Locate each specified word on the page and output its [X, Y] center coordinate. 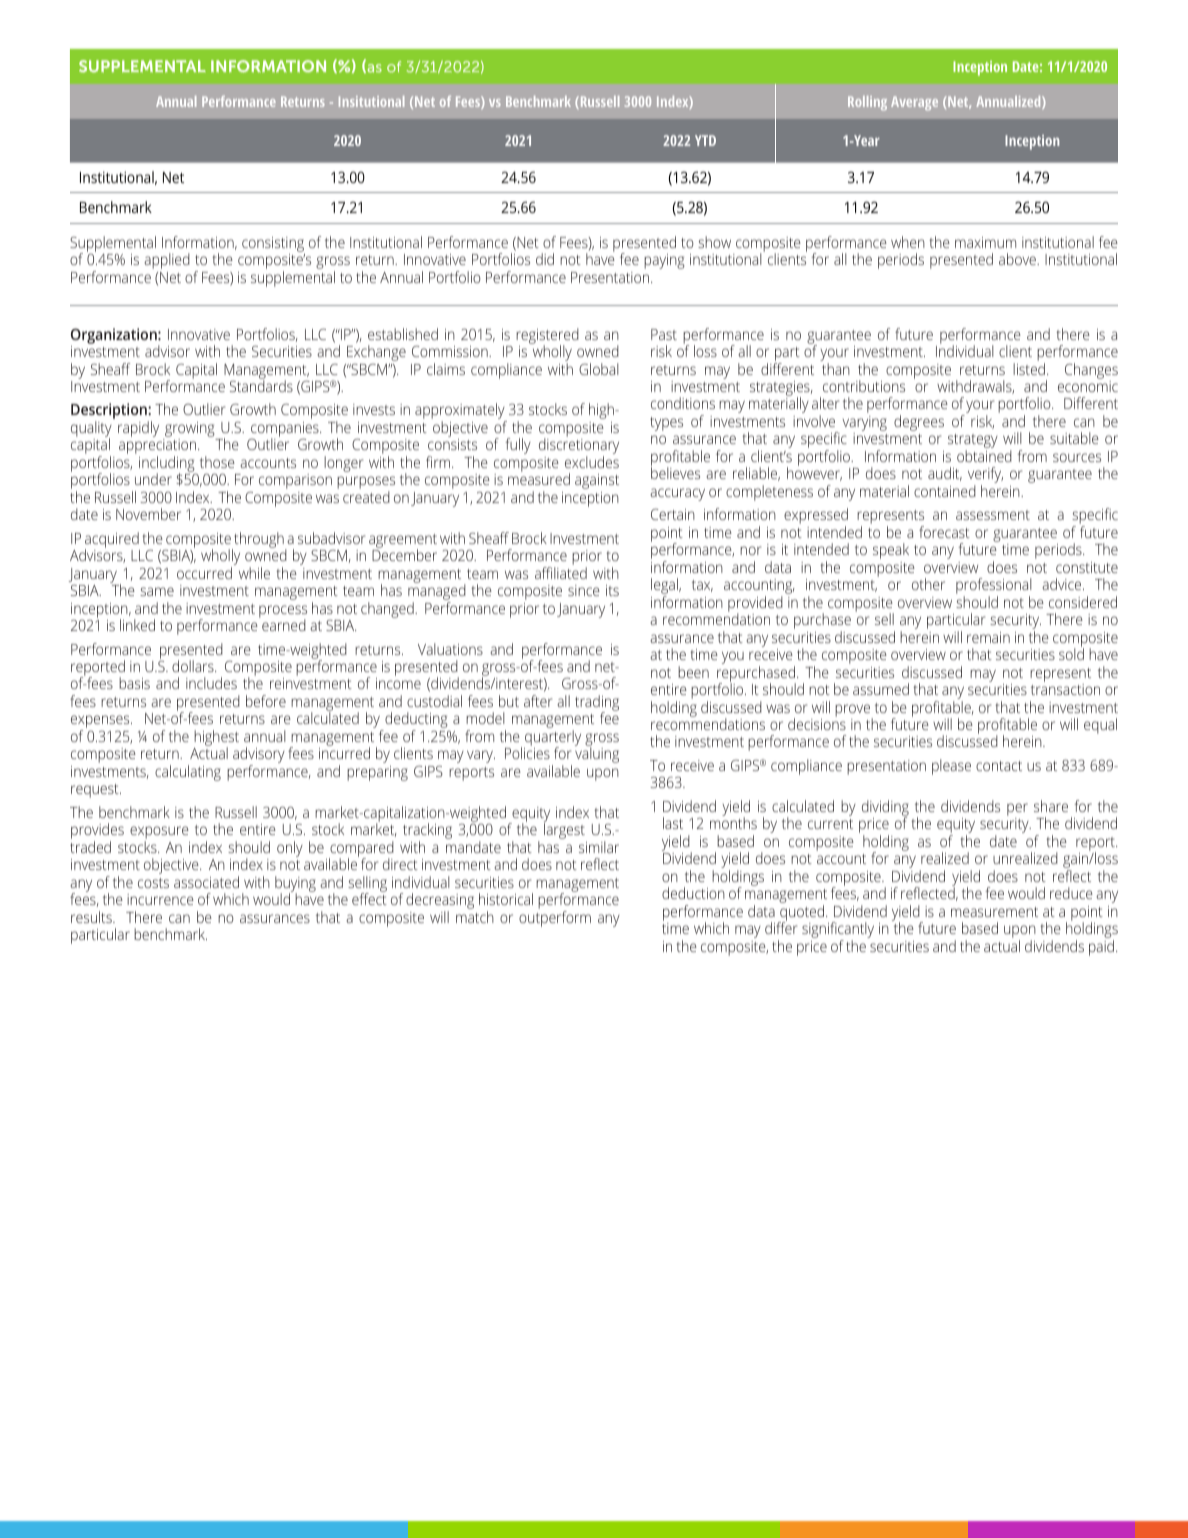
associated [206, 882]
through [259, 541]
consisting [273, 246]
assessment [993, 515]
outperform [555, 919]
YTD [705, 140]
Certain [673, 514]
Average [914, 103]
